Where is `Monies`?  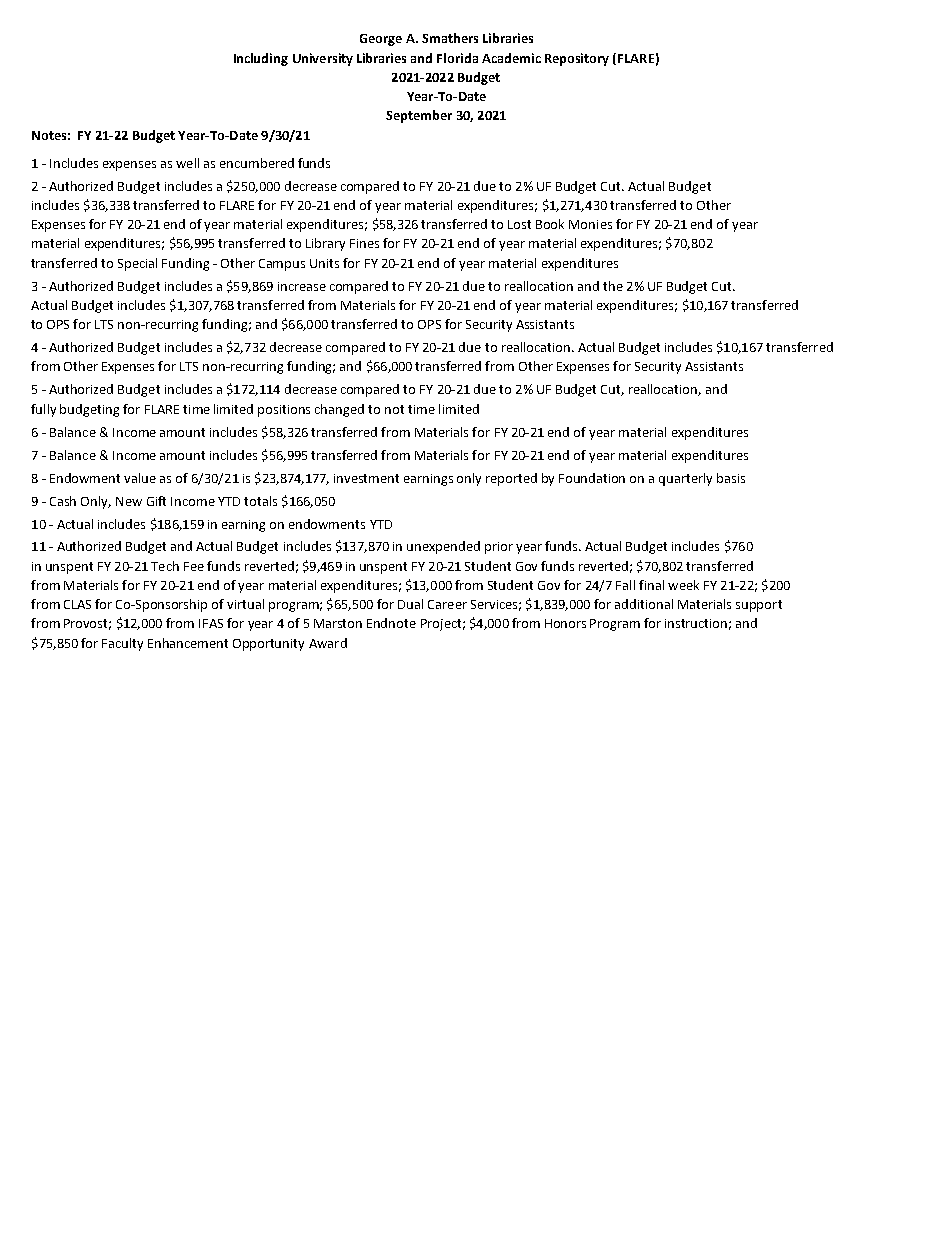
Monies is located at coordinates (590, 224).
